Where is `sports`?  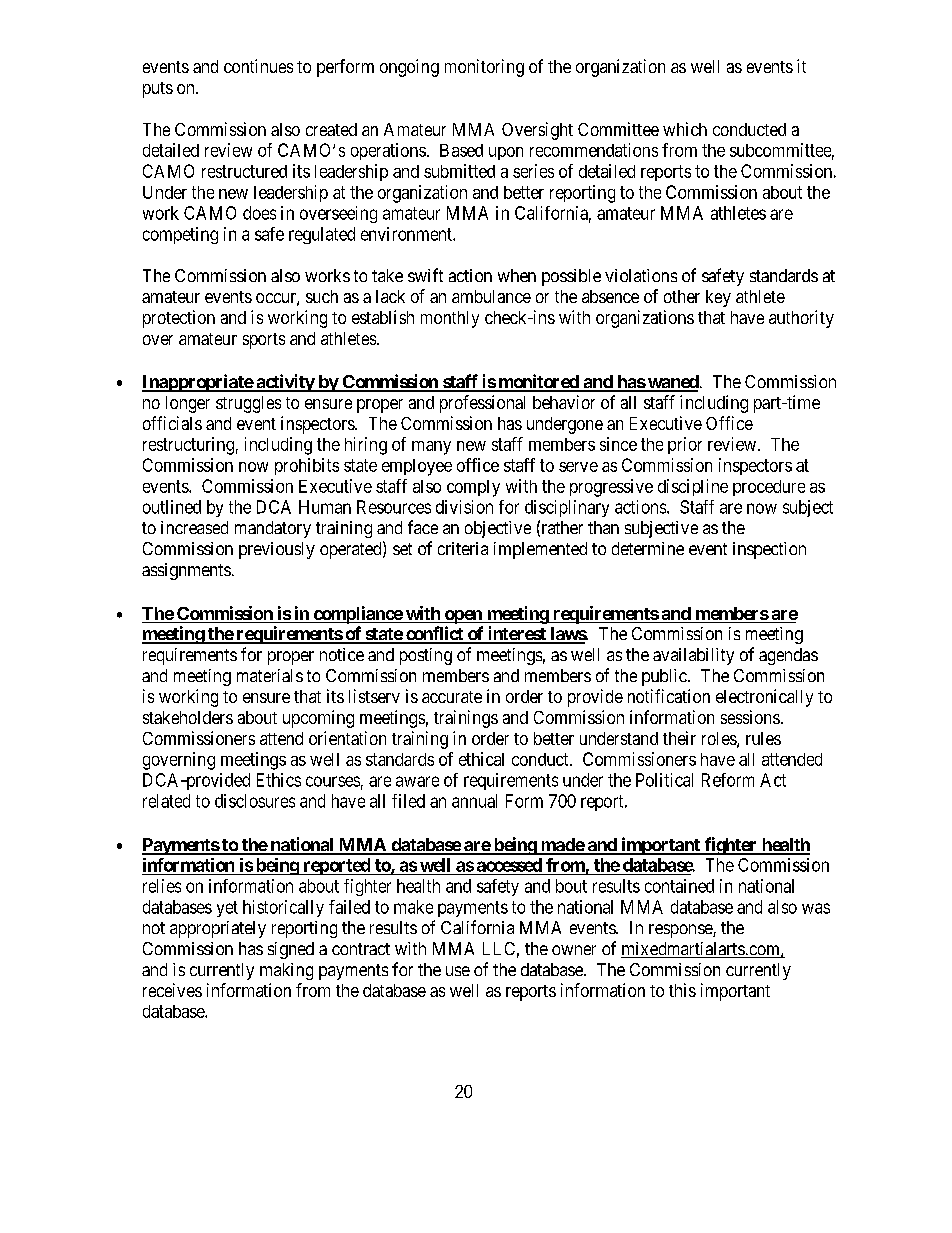 sports is located at coordinates (264, 341).
